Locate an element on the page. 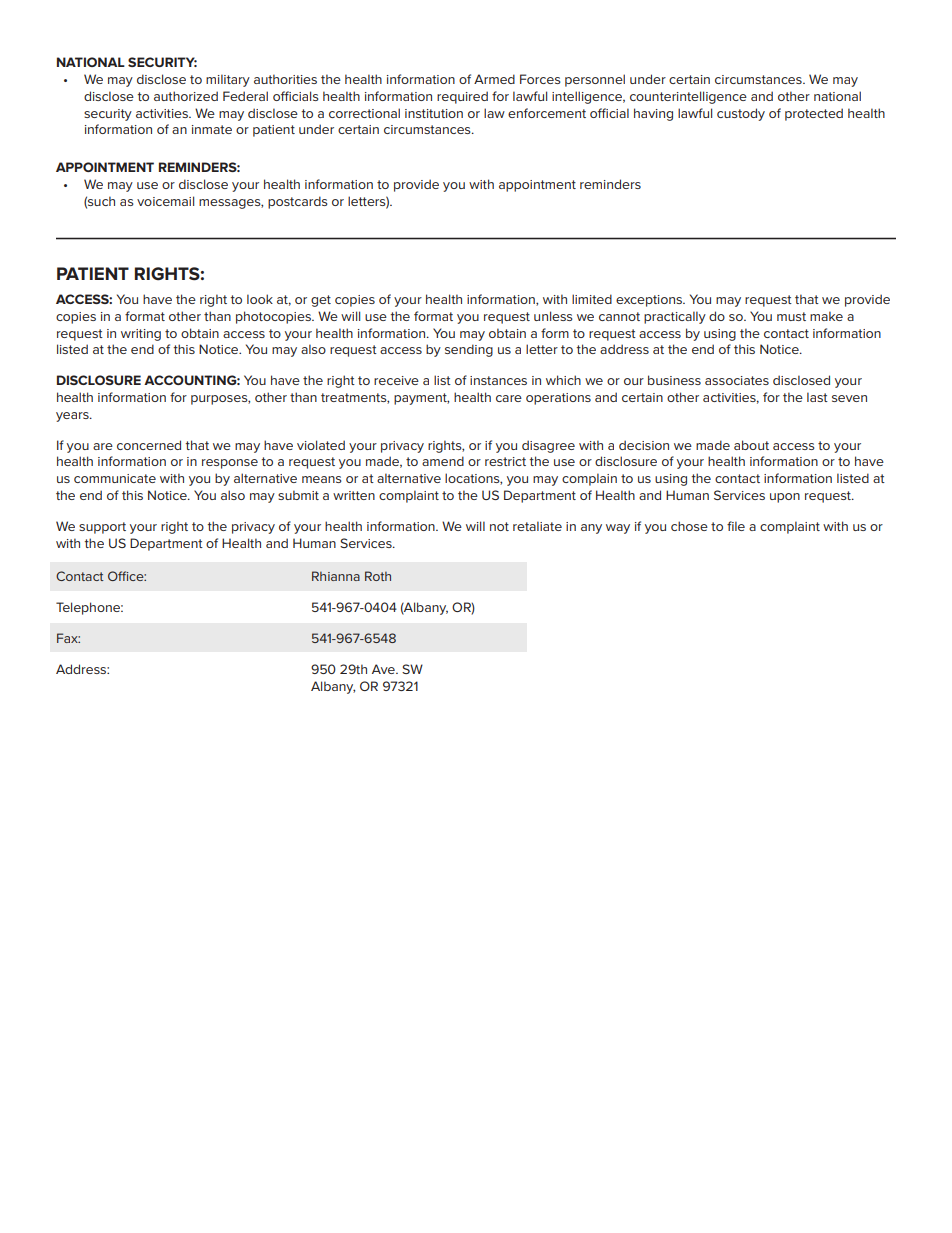 The image size is (952, 1233). Roth is located at coordinates (378, 576).
